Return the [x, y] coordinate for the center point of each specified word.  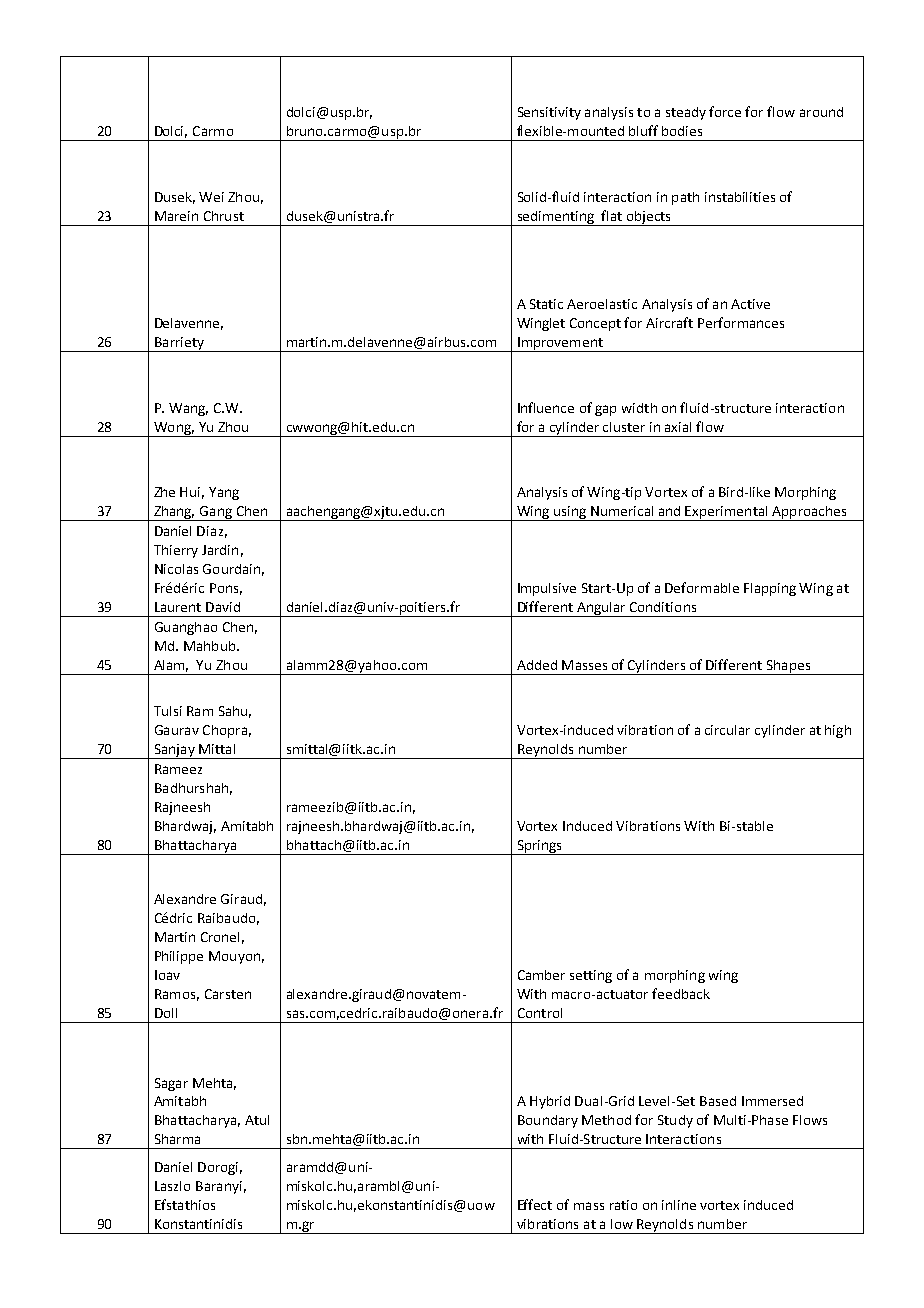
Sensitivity [549, 113]
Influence [546, 407]
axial [678, 427]
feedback [681, 993]
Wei [211, 197]
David [223, 607]
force [725, 111]
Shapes [788, 667]
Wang [188, 409]
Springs [539, 847]
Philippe [179, 957]
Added [537, 665]
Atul [257, 1120]
